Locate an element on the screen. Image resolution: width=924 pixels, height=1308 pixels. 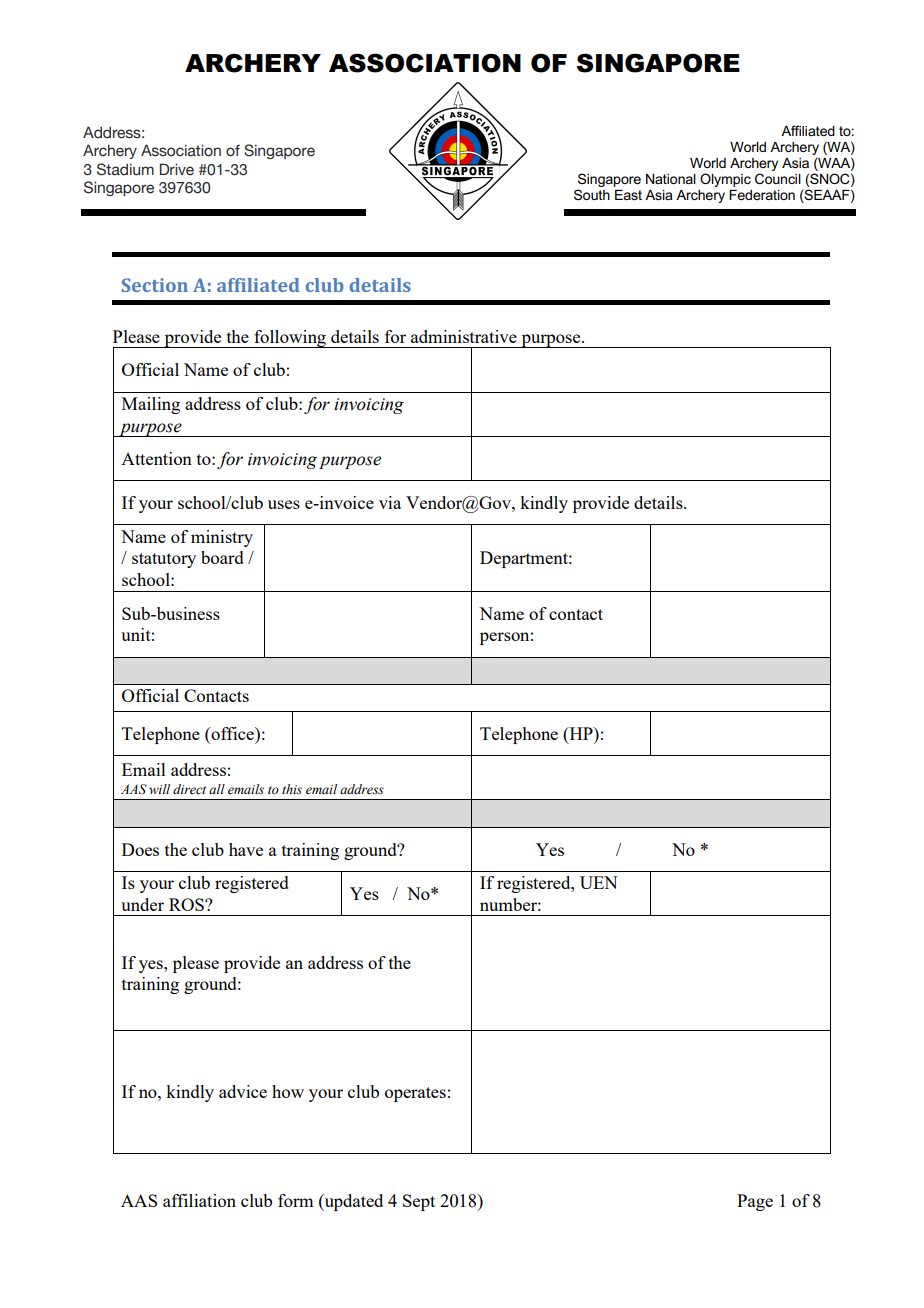
affiliation is located at coordinates (199, 1200).
